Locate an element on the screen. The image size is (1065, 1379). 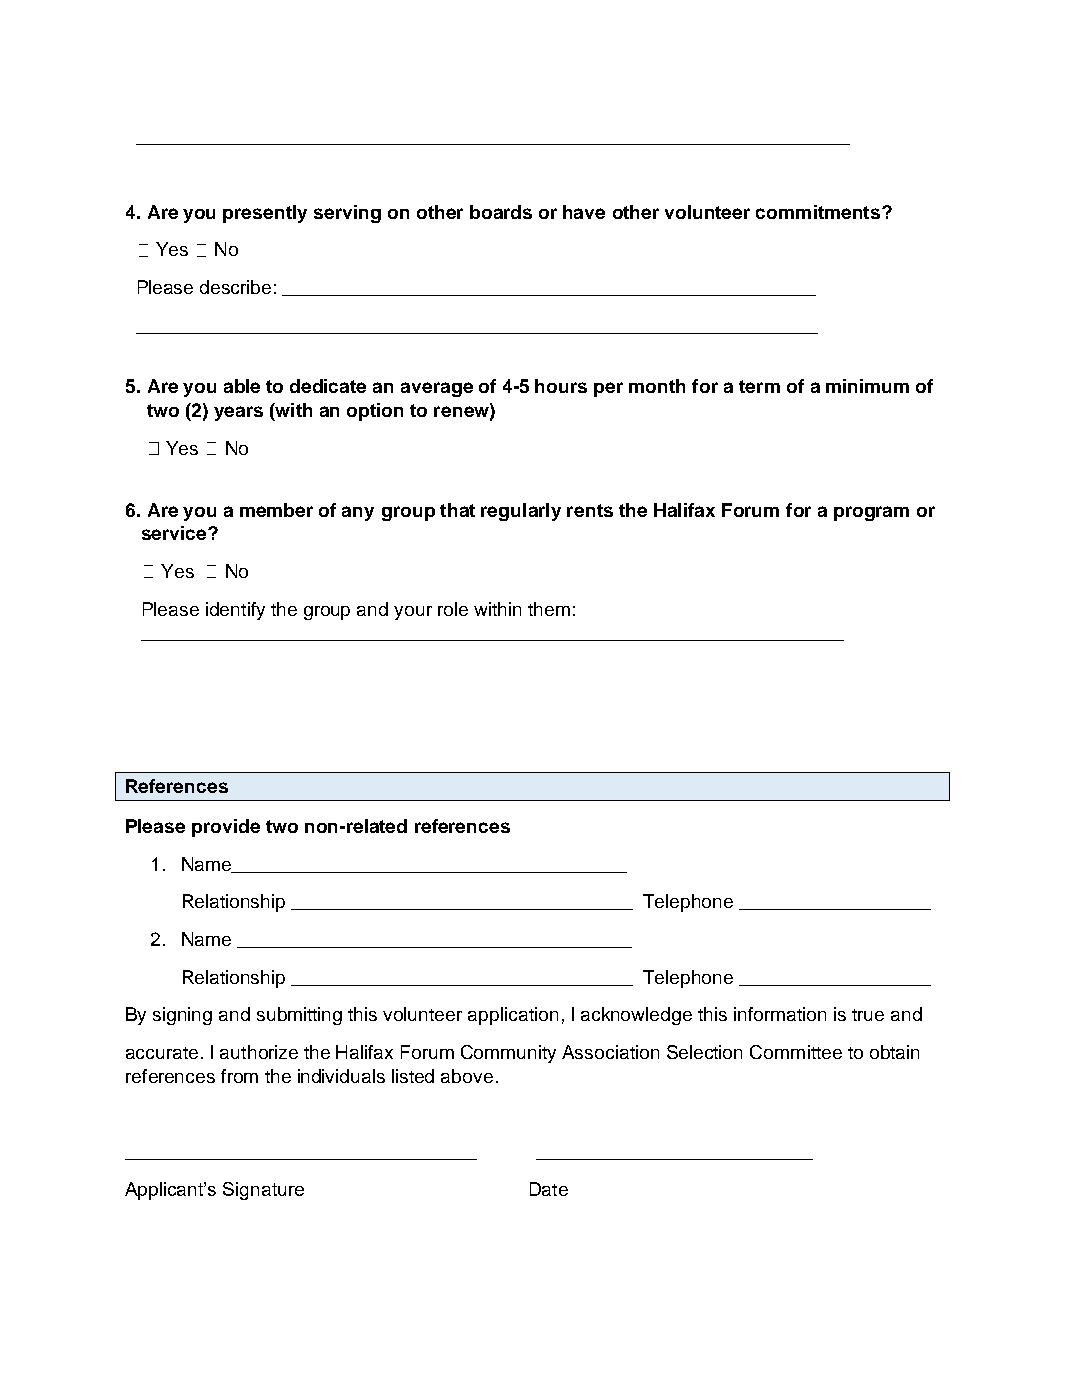
regularly is located at coordinates (521, 512).
